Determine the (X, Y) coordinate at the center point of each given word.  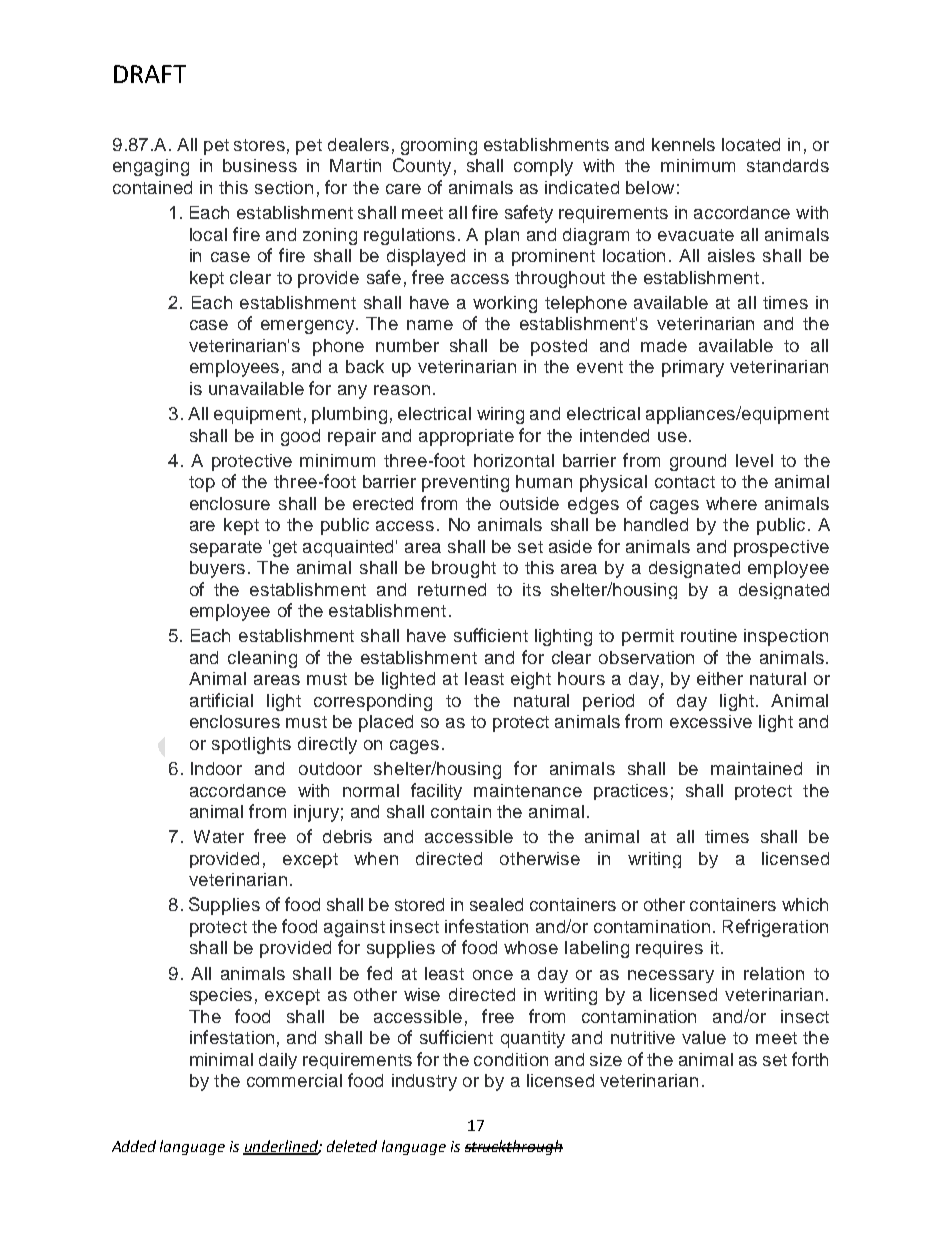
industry (424, 1082)
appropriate (466, 437)
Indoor (216, 768)
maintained (756, 768)
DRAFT (150, 74)
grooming (439, 146)
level (754, 460)
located (751, 144)
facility (436, 791)
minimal (221, 1059)
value (704, 1037)
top (202, 484)
